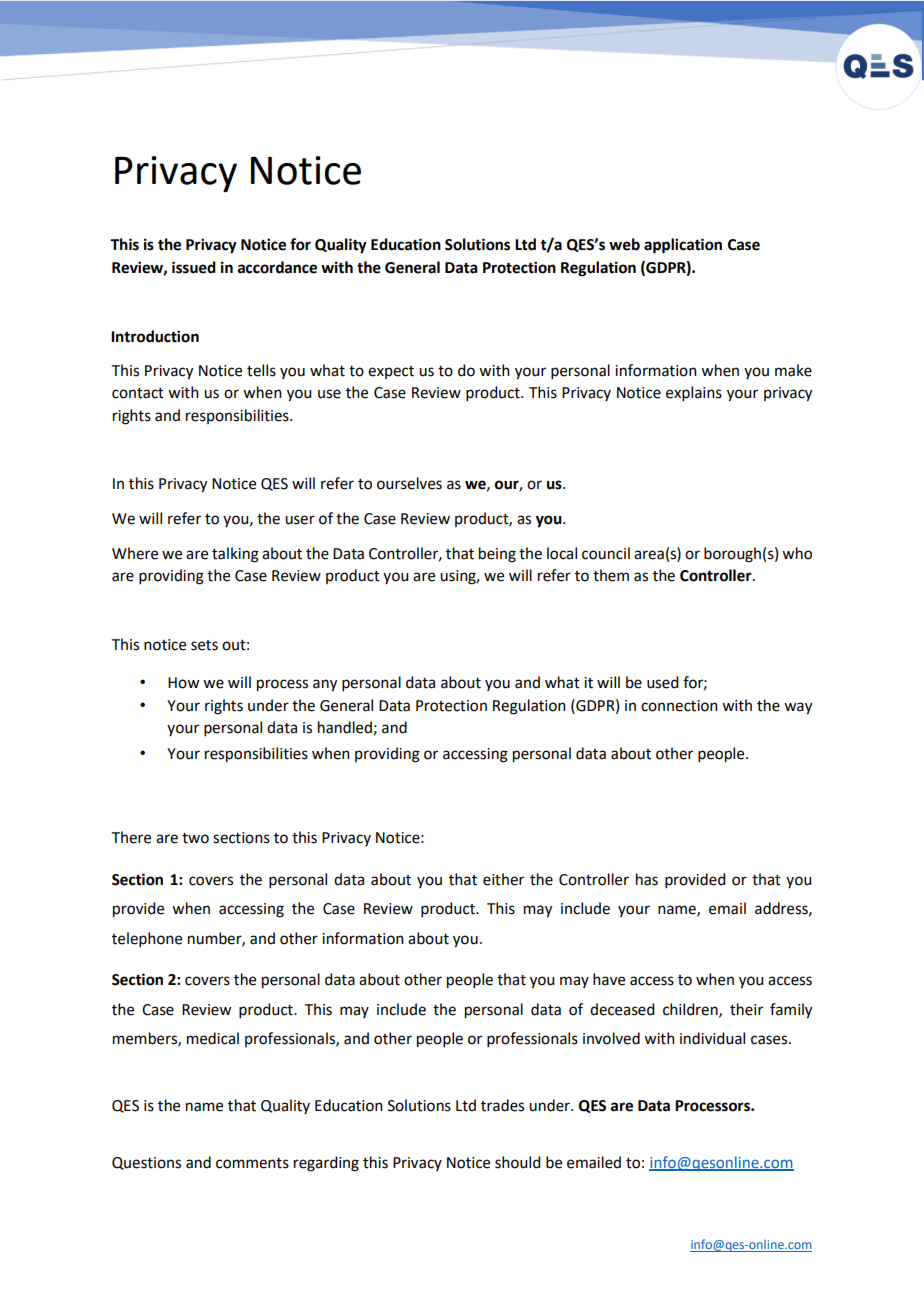  What do you see at coordinates (391, 372) in the screenshot?
I see `expect` at bounding box center [391, 372].
